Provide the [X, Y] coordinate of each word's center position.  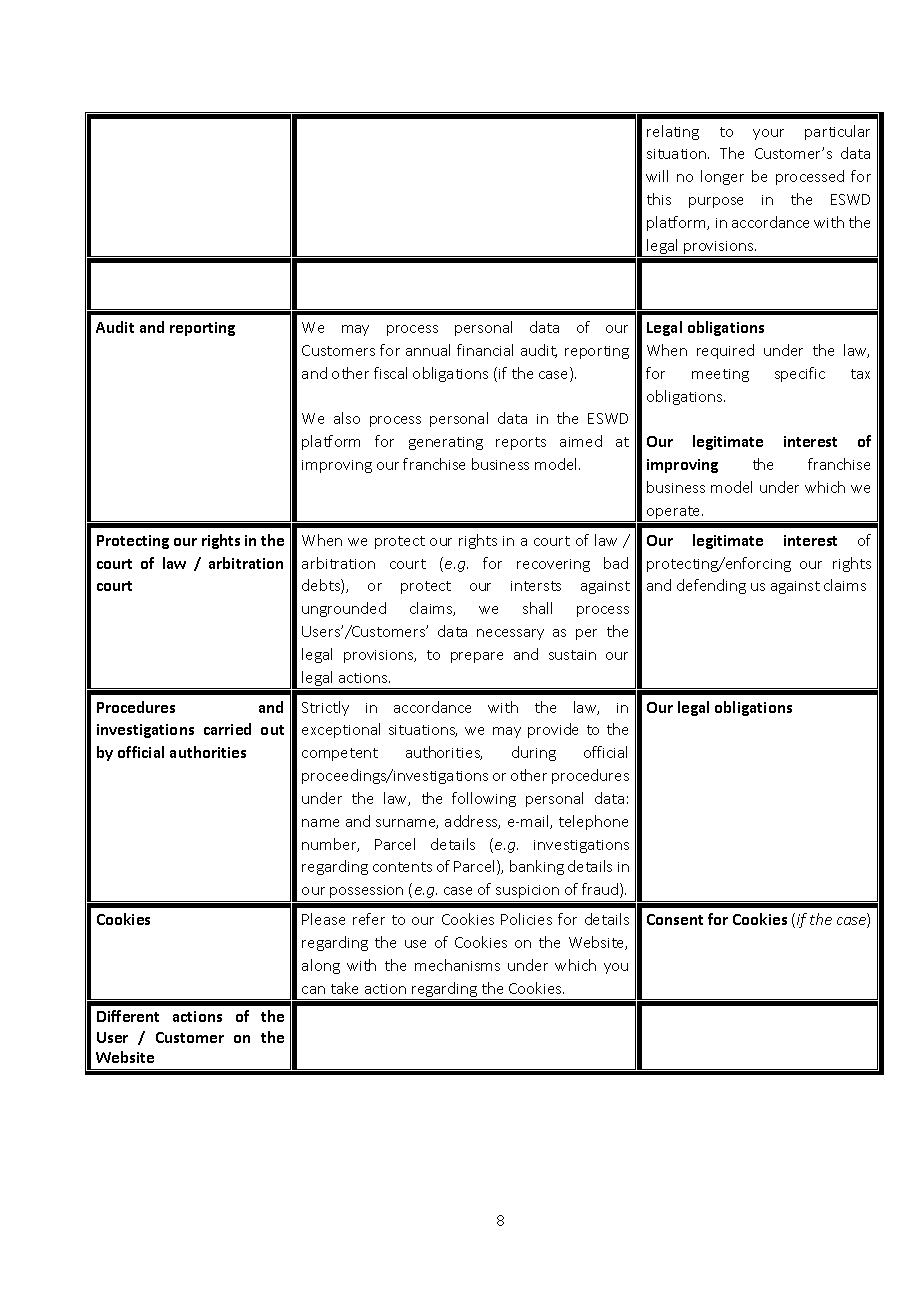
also [347, 418]
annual [428, 350]
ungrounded [344, 609]
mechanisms [457, 965]
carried [227, 729]
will [657, 176]
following [484, 799]
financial [485, 350]
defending [711, 586]
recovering [553, 565]
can [313, 990]
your [768, 134]
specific [800, 374]
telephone [593, 822]
